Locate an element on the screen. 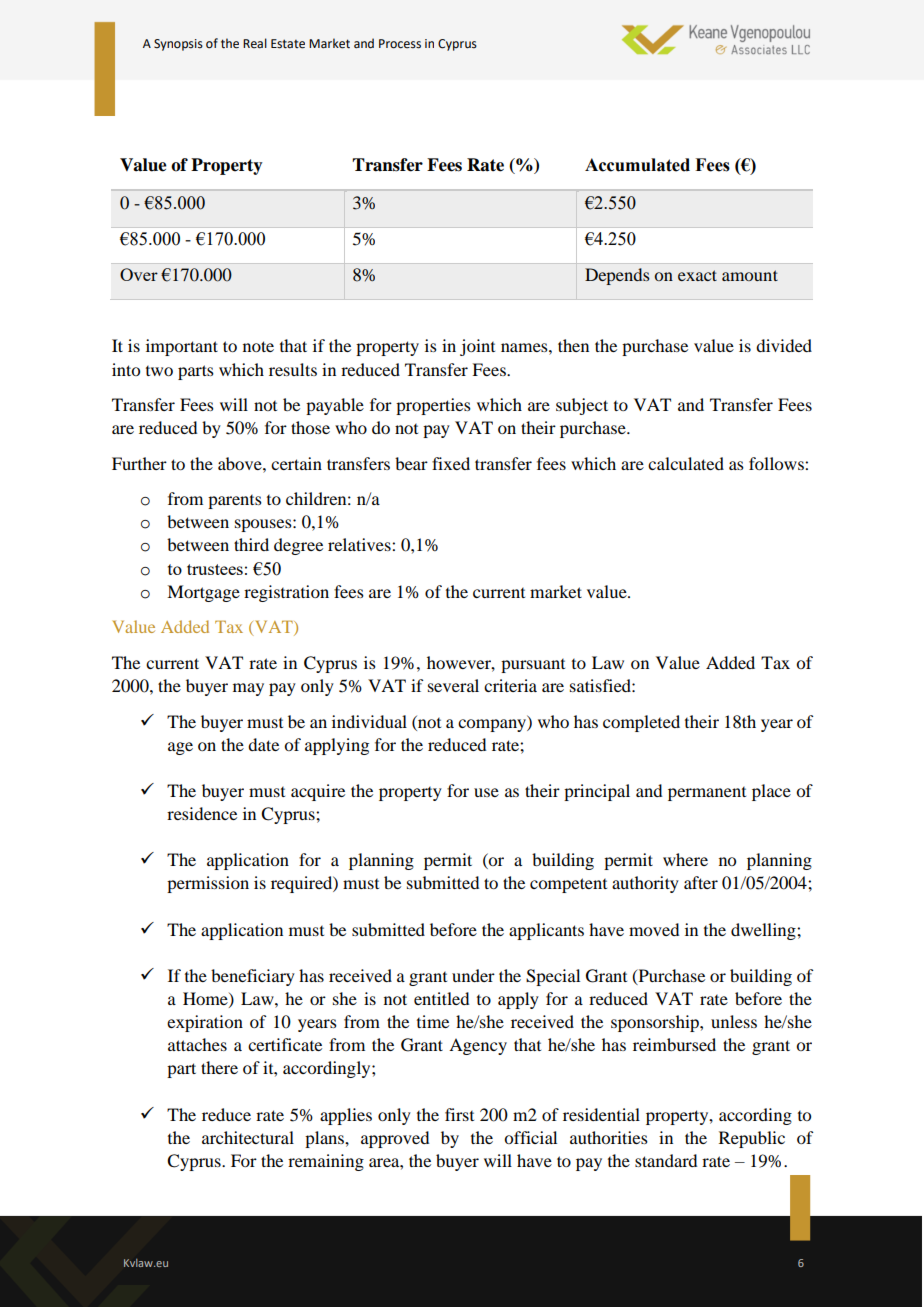 This screenshot has height=1307, width=924. several is located at coordinates (453, 685).
